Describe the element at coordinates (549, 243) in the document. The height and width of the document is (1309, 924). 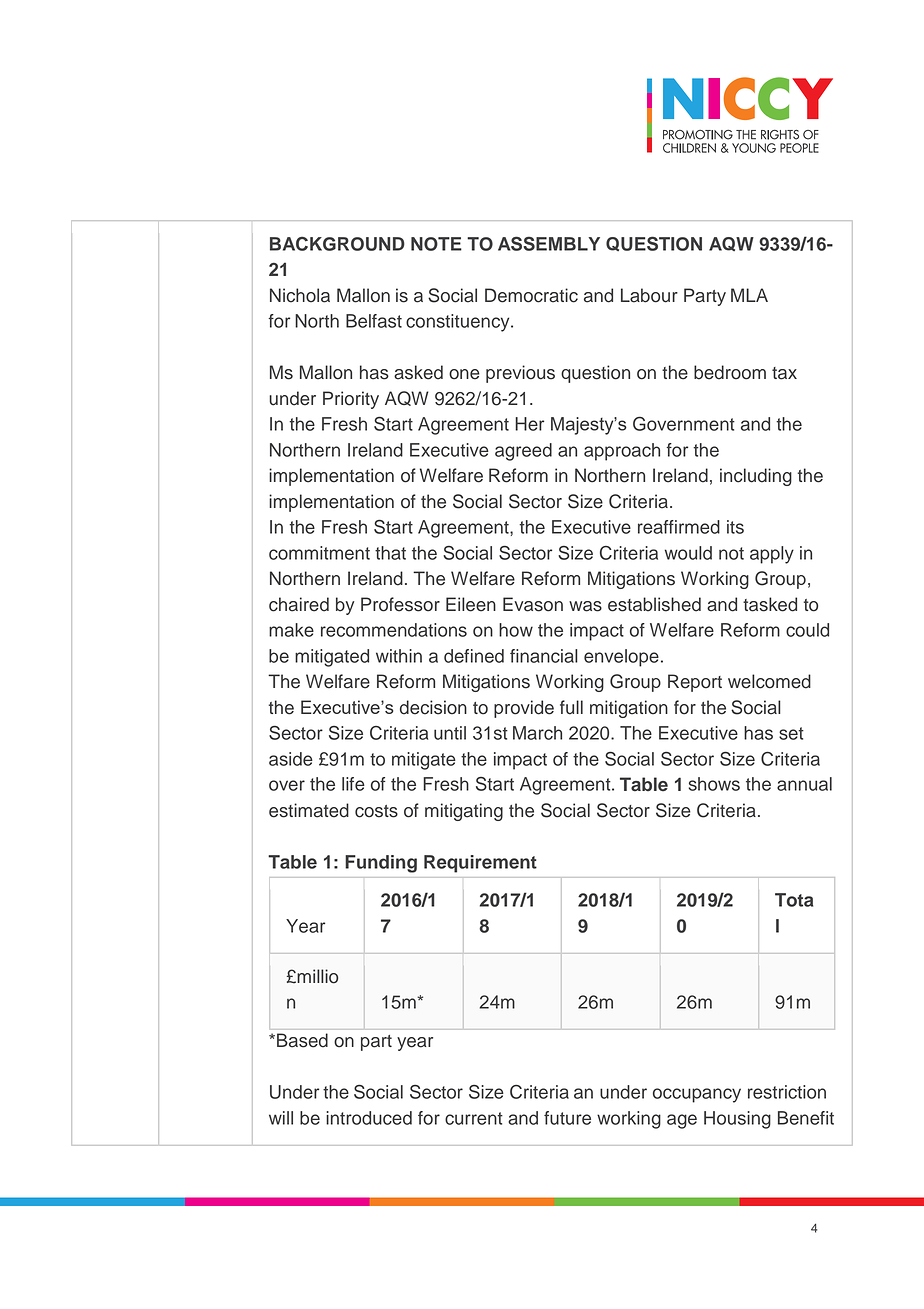
I see `ASSEMBLY` at that location.
